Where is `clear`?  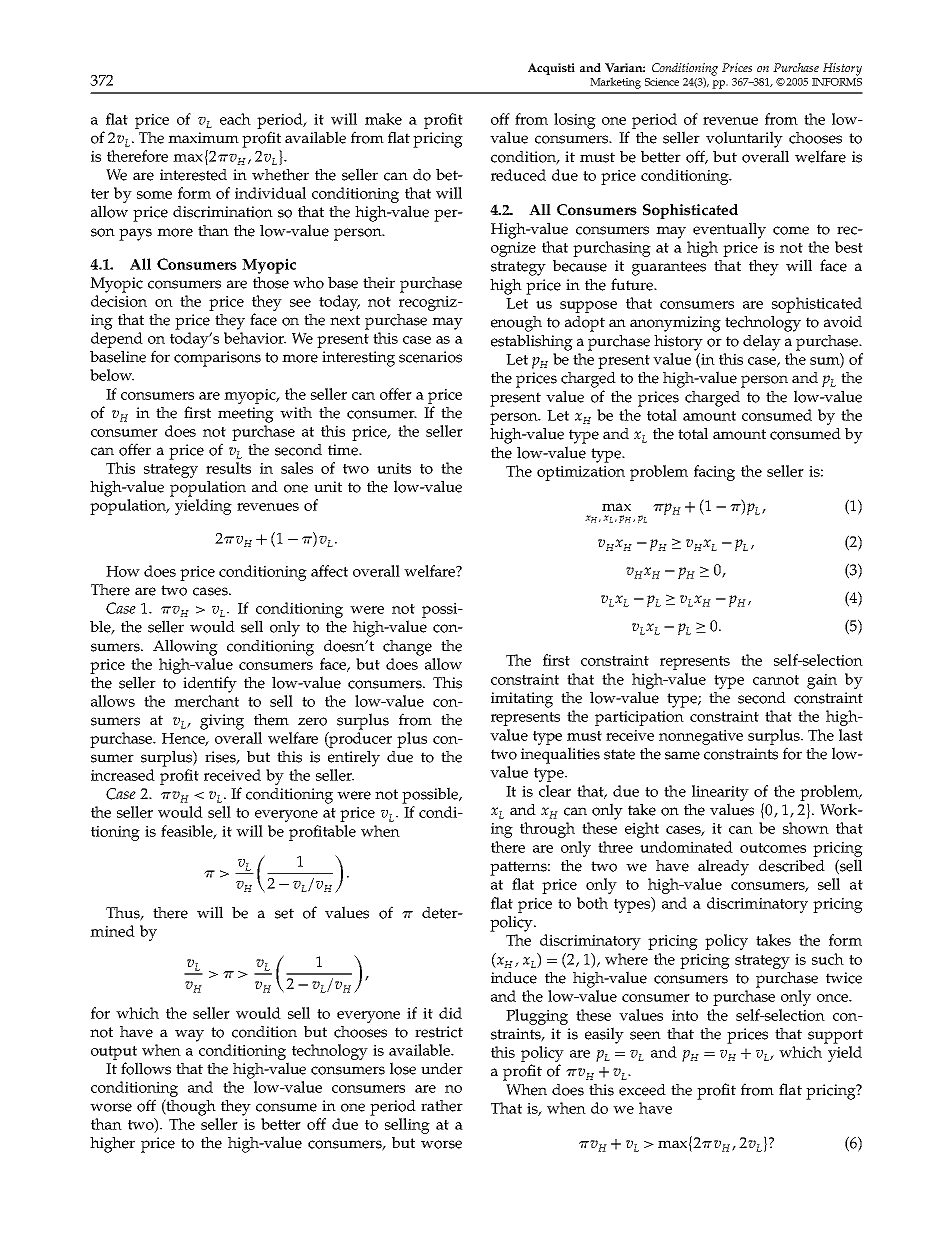 clear is located at coordinates (555, 791).
